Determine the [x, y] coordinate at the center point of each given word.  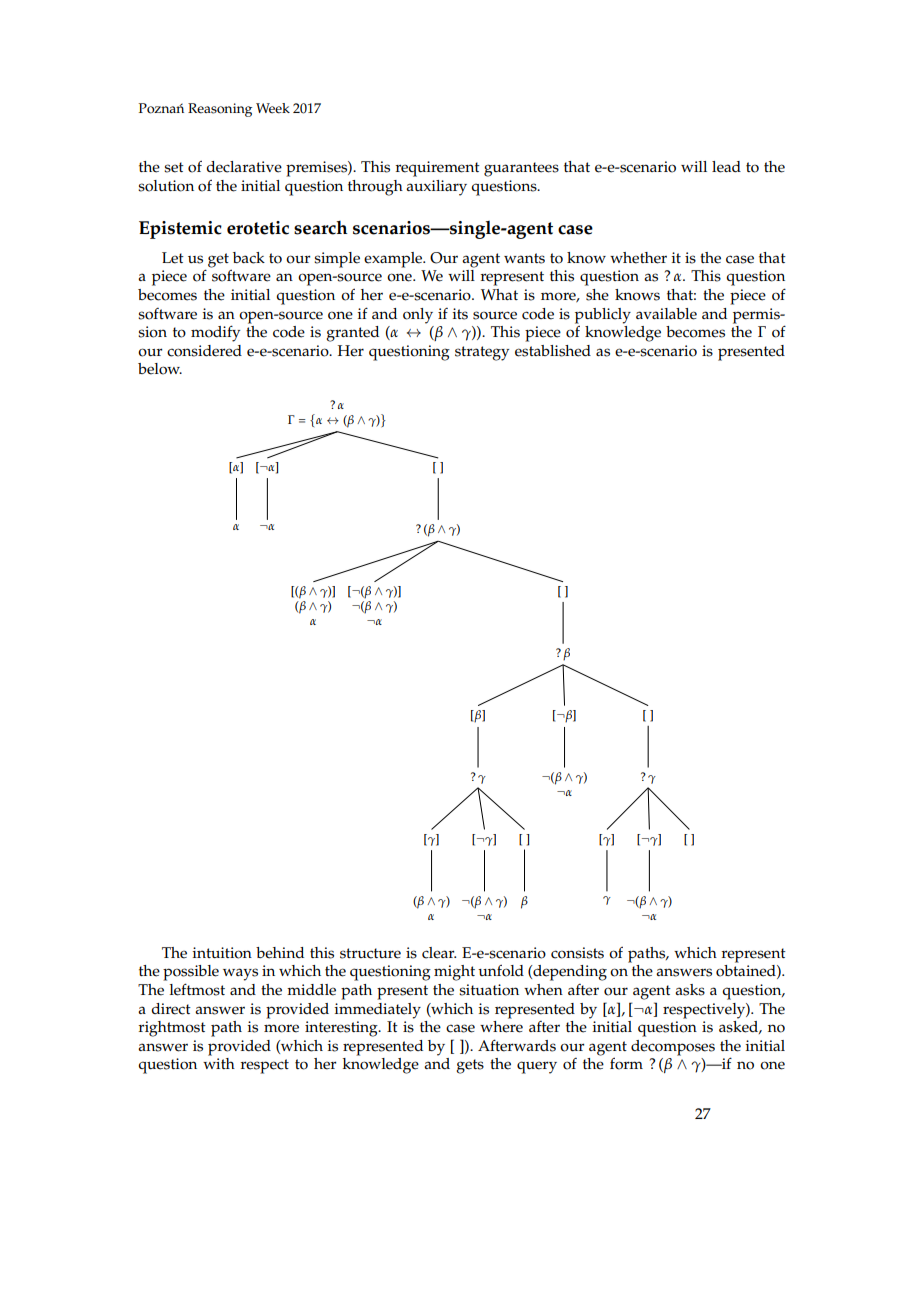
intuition [222, 953]
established [553, 351]
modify [215, 333]
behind [280, 953]
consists [577, 953]
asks [690, 990]
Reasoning [220, 110]
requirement [438, 169]
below [160, 369]
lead [726, 167]
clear [439, 953]
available [666, 314]
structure [370, 953]
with [219, 1063]
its [460, 314]
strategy [482, 353]
